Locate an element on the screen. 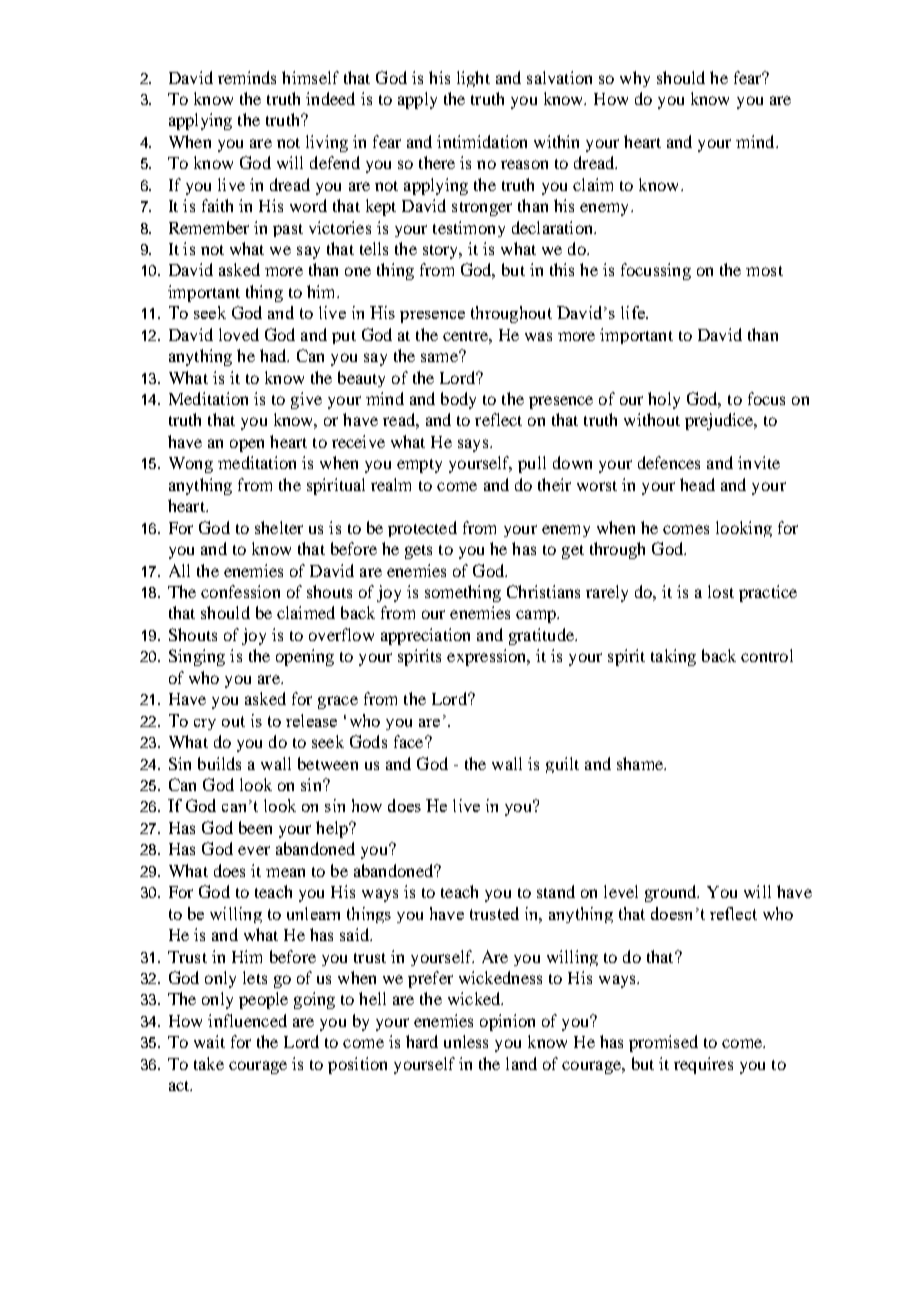 This screenshot has width=924, height=1308. shame is located at coordinates (641, 763).
